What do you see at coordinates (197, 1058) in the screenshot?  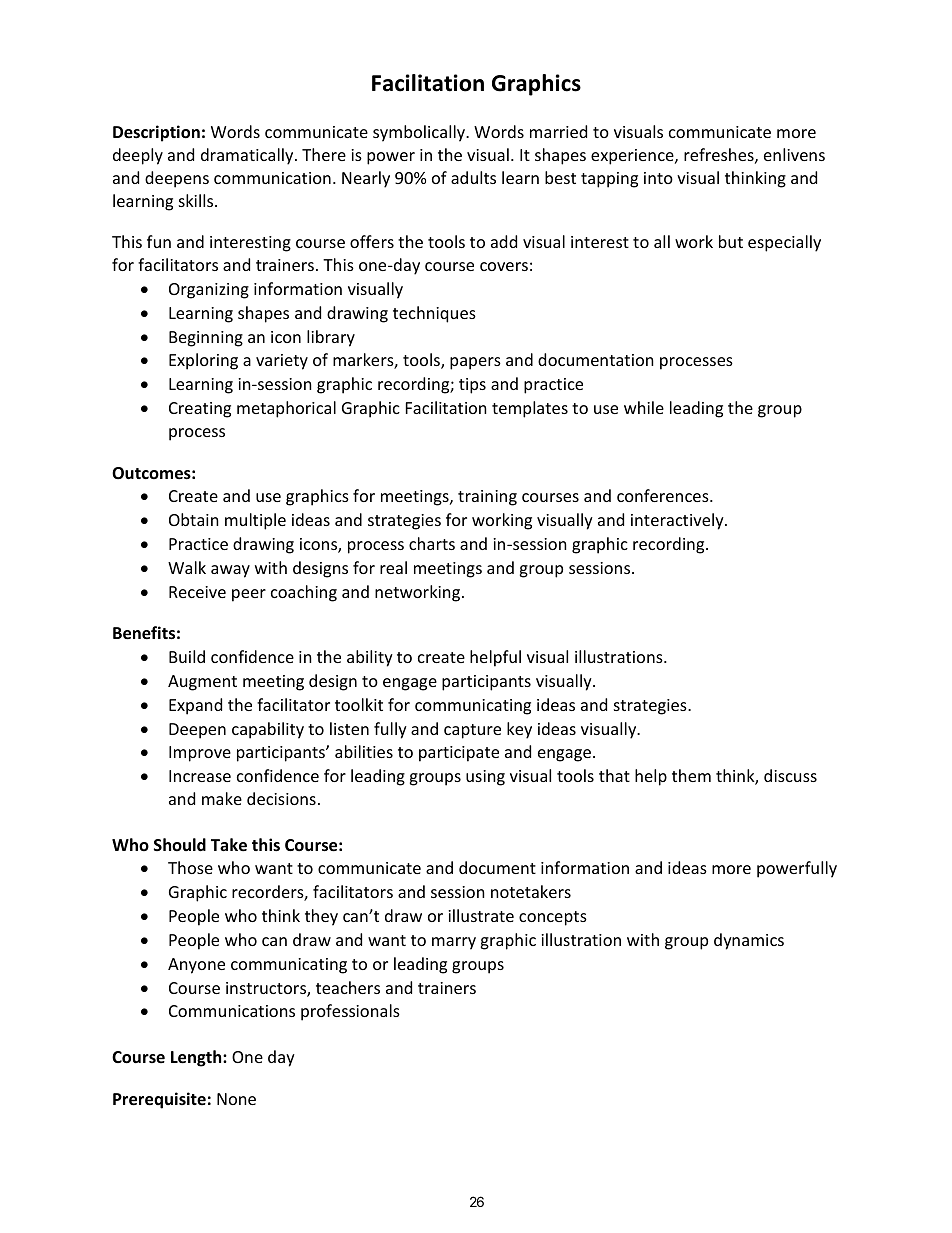 I see `Length` at bounding box center [197, 1058].
